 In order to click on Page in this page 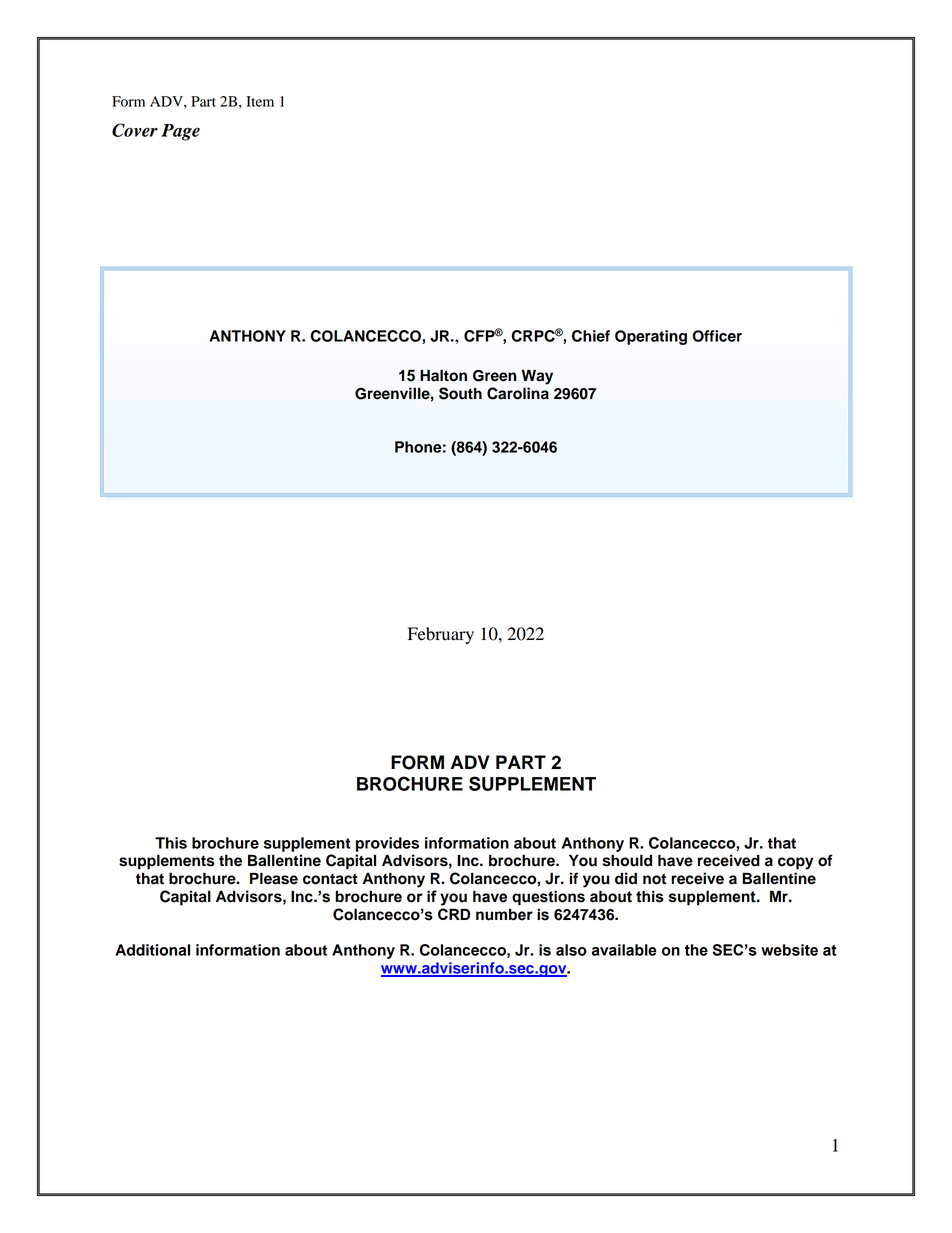, I will do `click(181, 132)`.
